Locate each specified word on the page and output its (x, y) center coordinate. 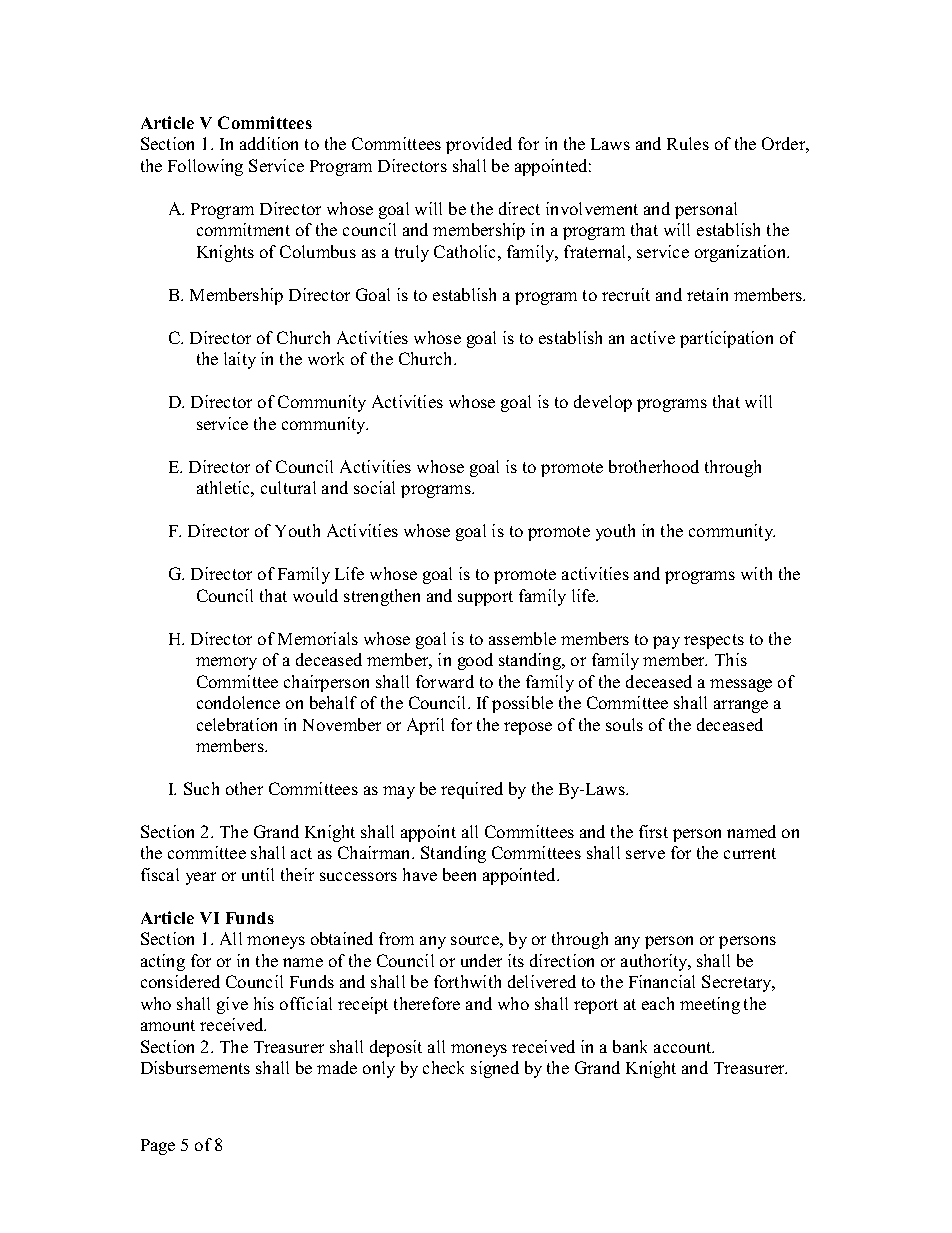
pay (666, 642)
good (475, 661)
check (443, 1067)
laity (240, 360)
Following (205, 167)
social (374, 487)
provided (479, 145)
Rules (688, 143)
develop (603, 403)
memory (226, 663)
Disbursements (195, 1067)
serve (645, 854)
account (684, 1047)
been (459, 874)
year (201, 878)
